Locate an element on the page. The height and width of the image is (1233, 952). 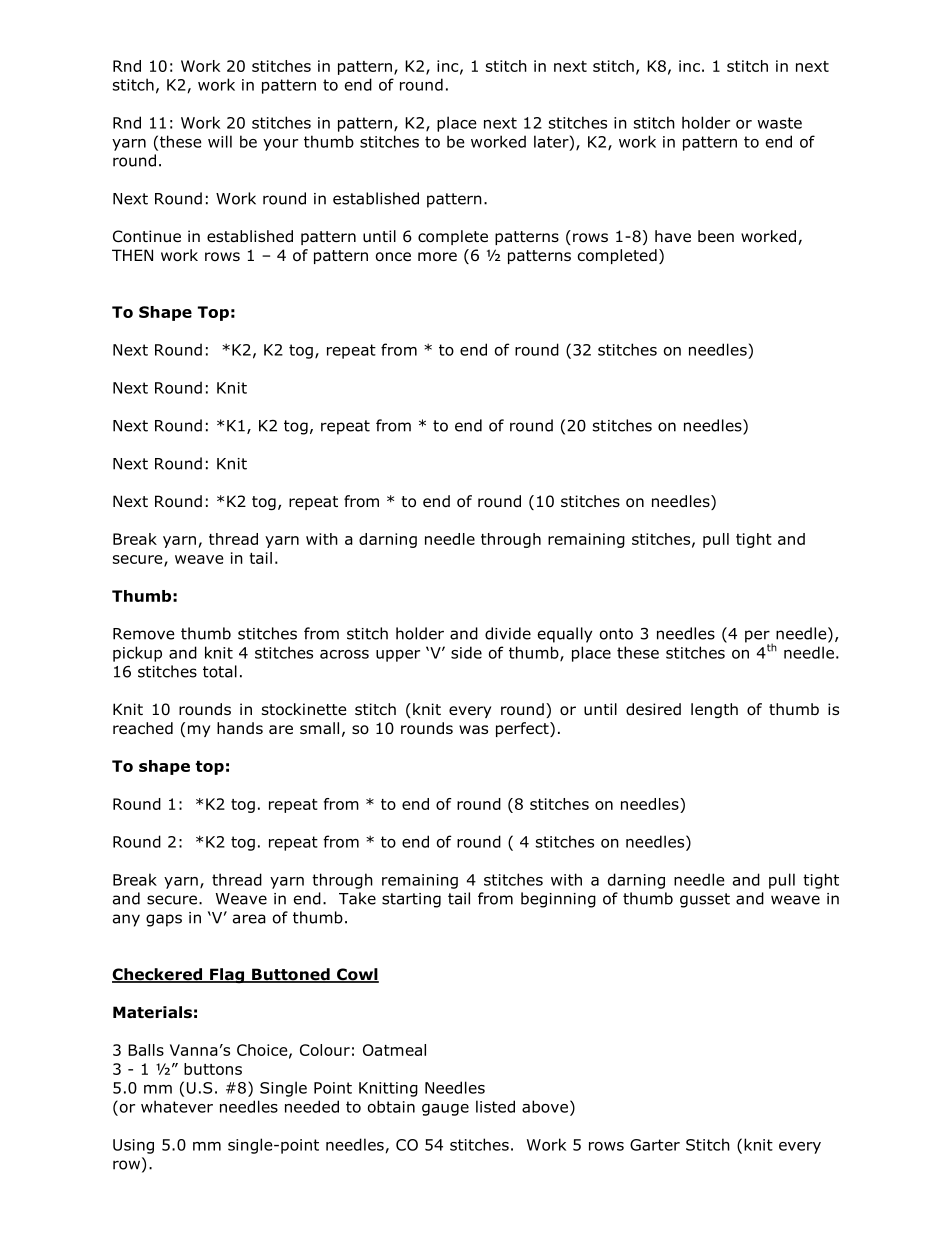
divide is located at coordinates (508, 633).
